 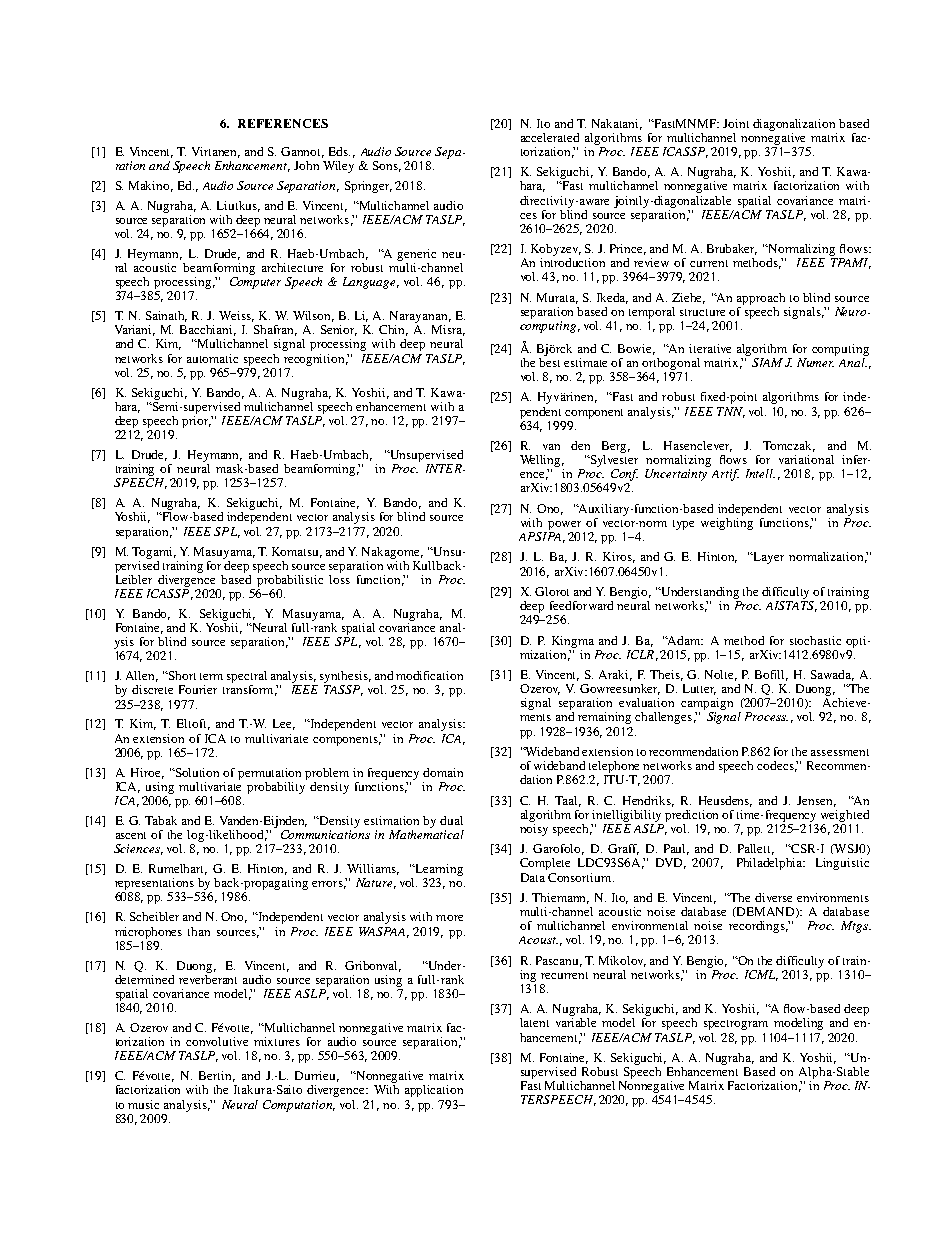 I want to click on diagonalization, so click(x=794, y=125).
